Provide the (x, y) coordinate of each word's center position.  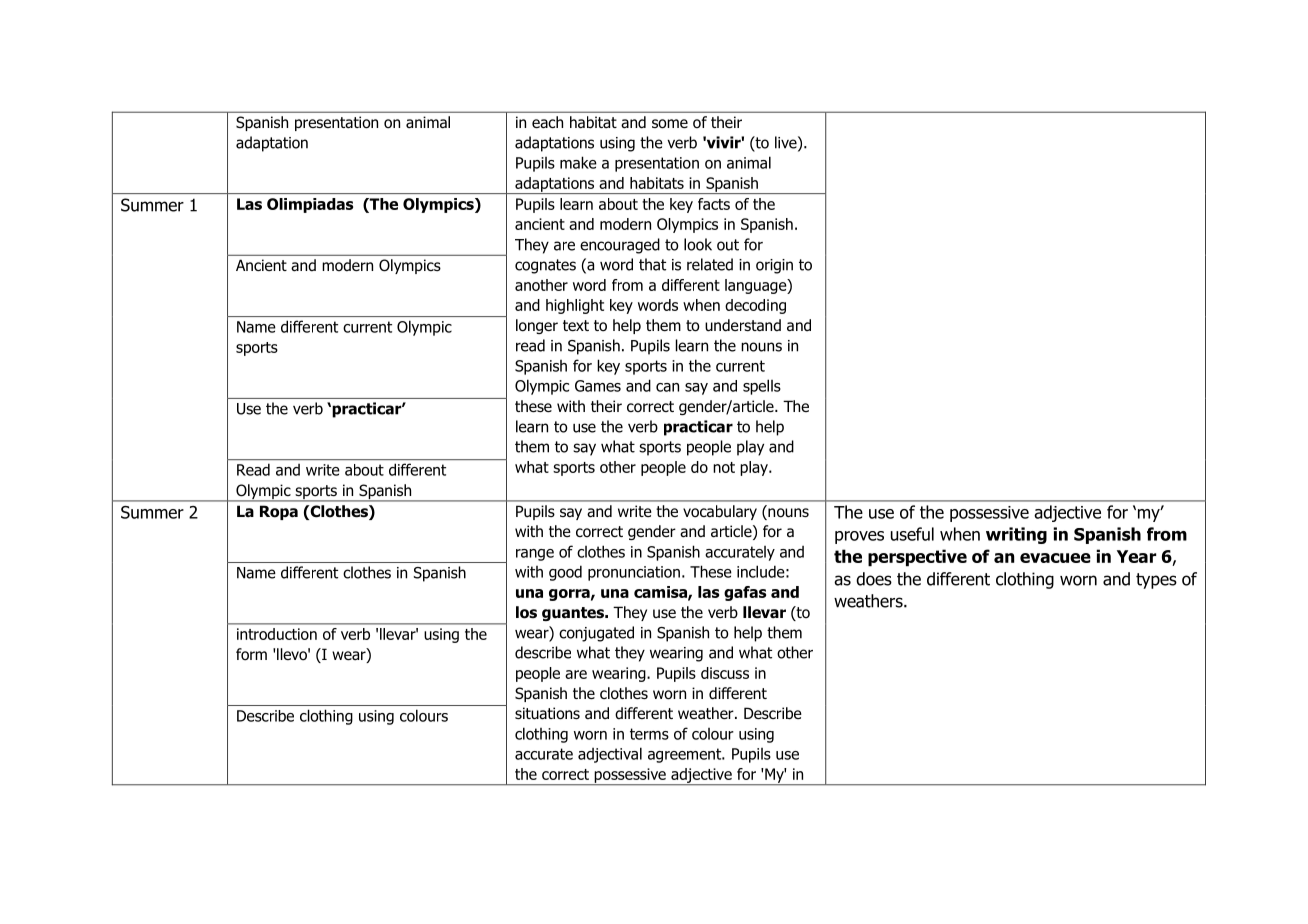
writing (1016, 535)
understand (743, 325)
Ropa (279, 512)
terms (649, 734)
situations (547, 713)
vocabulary (720, 512)
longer (537, 326)
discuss (725, 673)
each (547, 122)
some (670, 124)
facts (714, 204)
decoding (755, 306)
